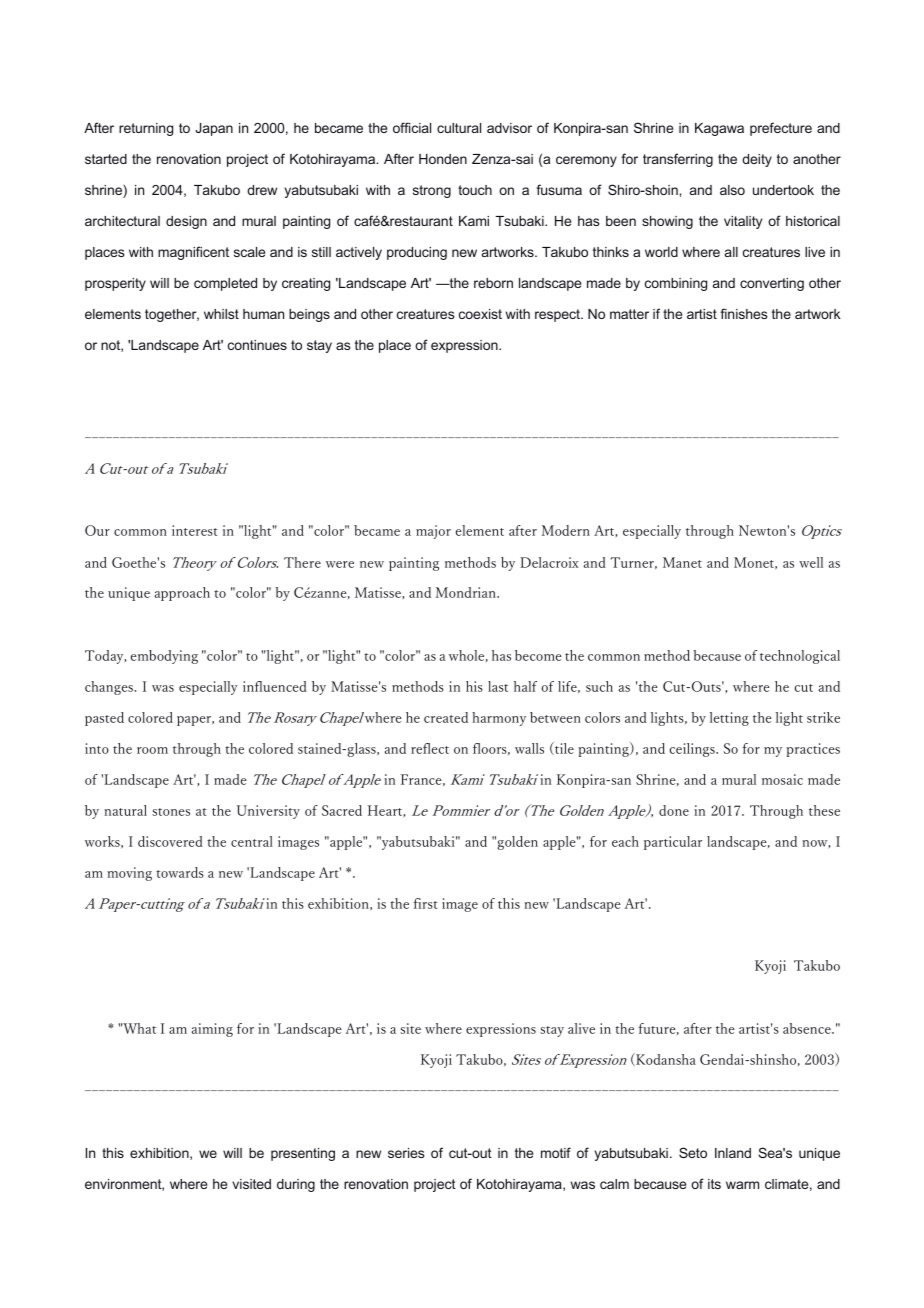 Image resolution: width=924 pixels, height=1308 pixels. What do you see at coordinates (811, 562) in the image?
I see `well` at bounding box center [811, 562].
